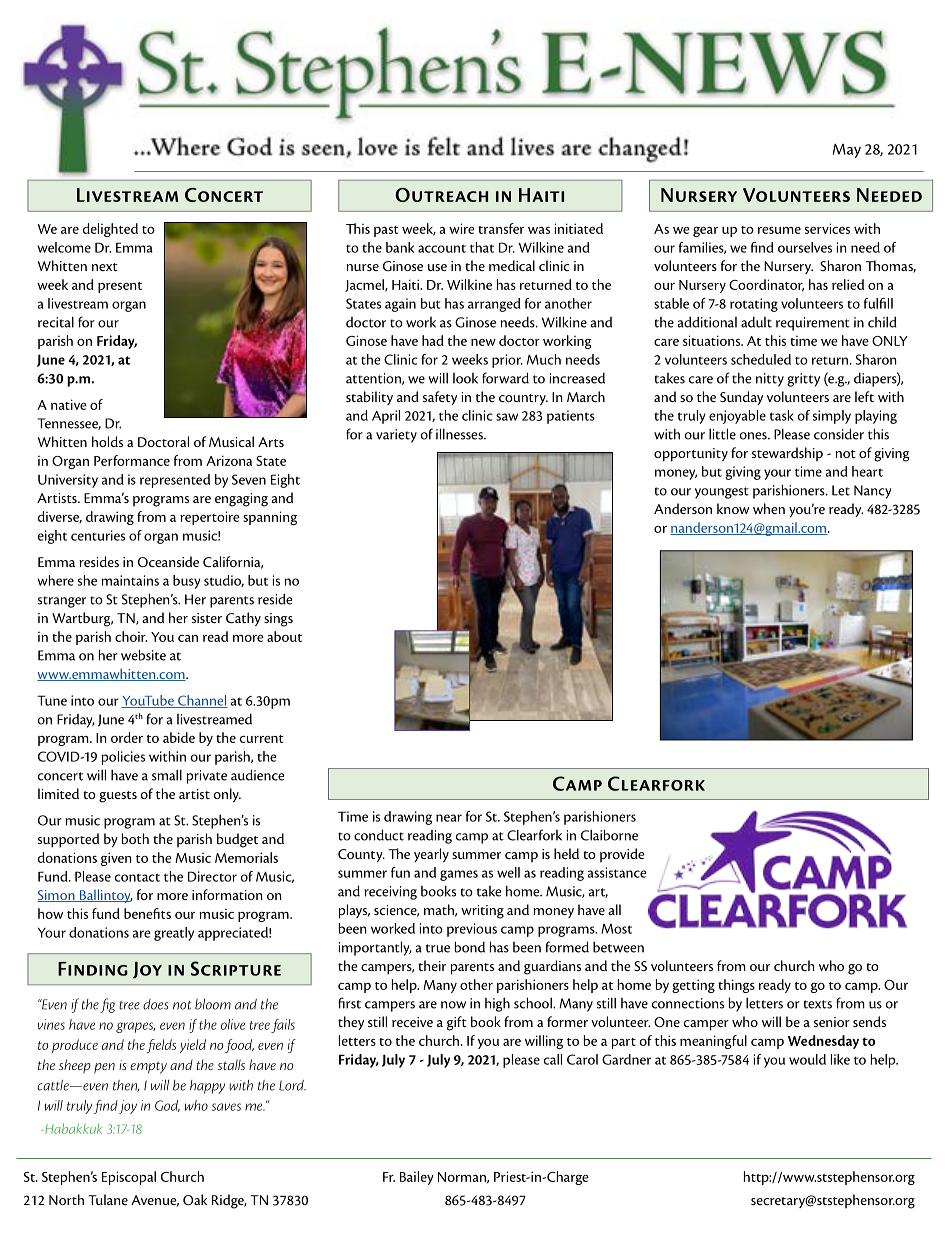 This screenshot has width=952, height=1233. I want to click on repertoire, so click(210, 518).
